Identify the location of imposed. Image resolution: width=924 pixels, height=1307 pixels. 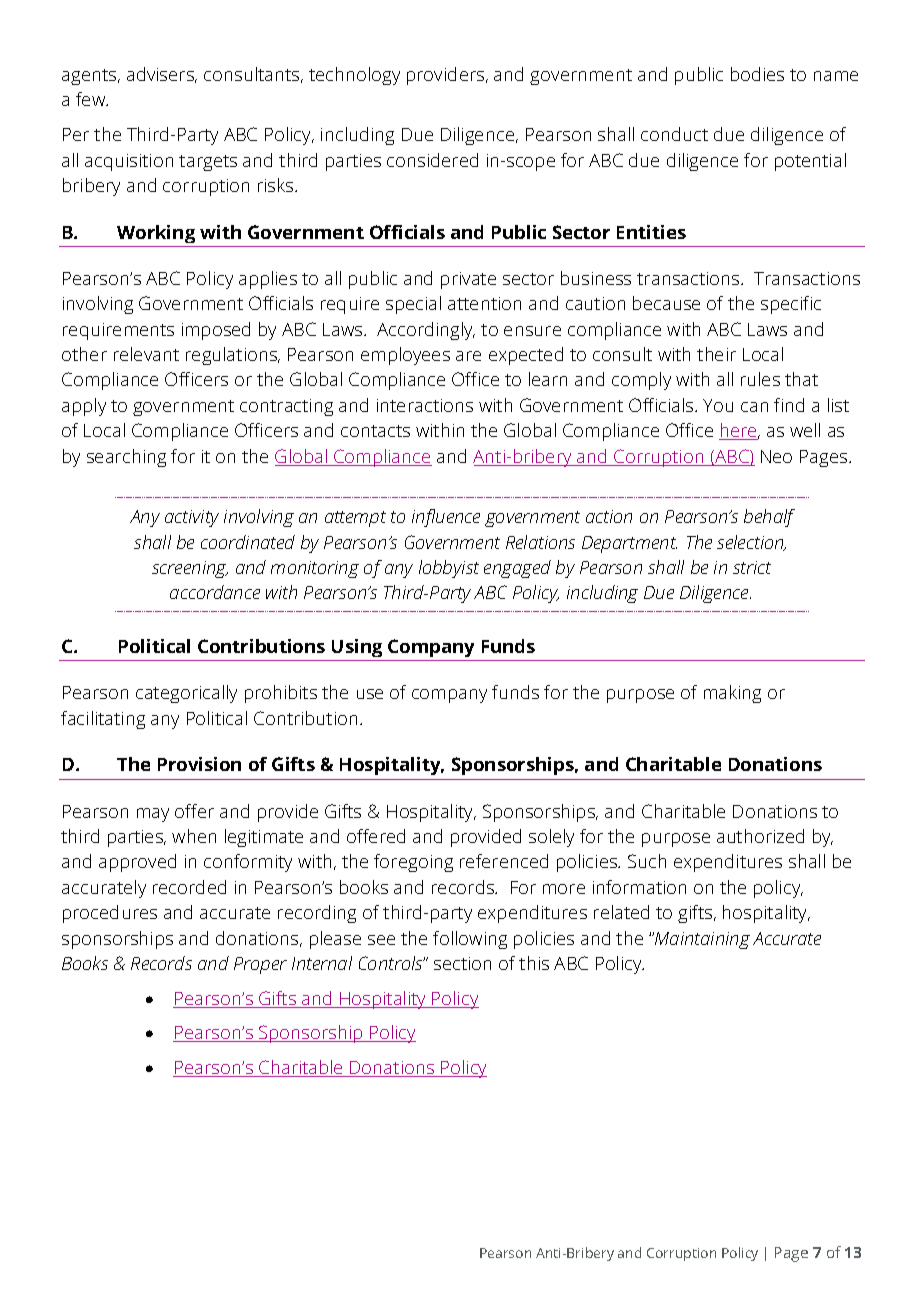
(216, 331).
